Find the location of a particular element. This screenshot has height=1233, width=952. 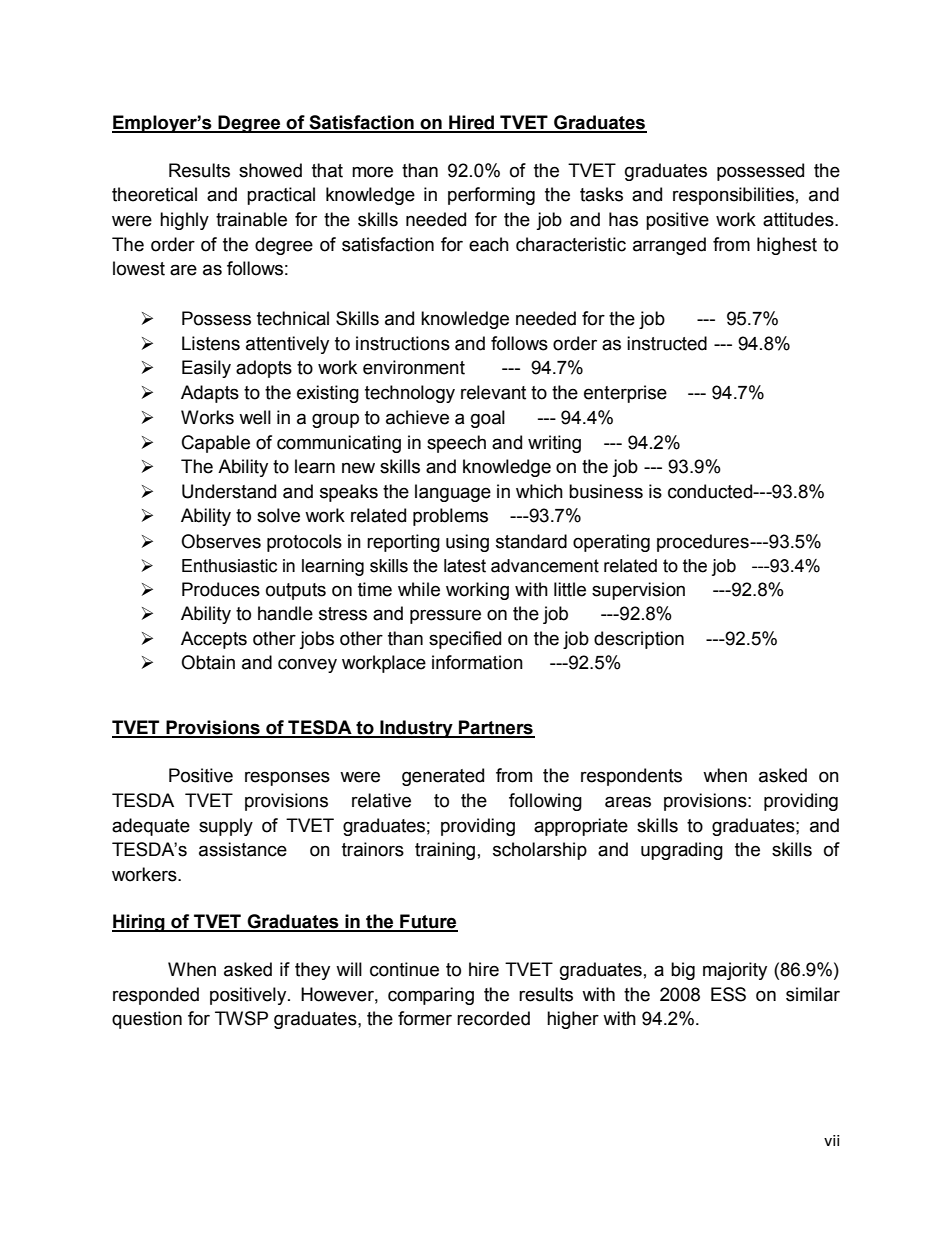

question is located at coordinates (147, 1020).
